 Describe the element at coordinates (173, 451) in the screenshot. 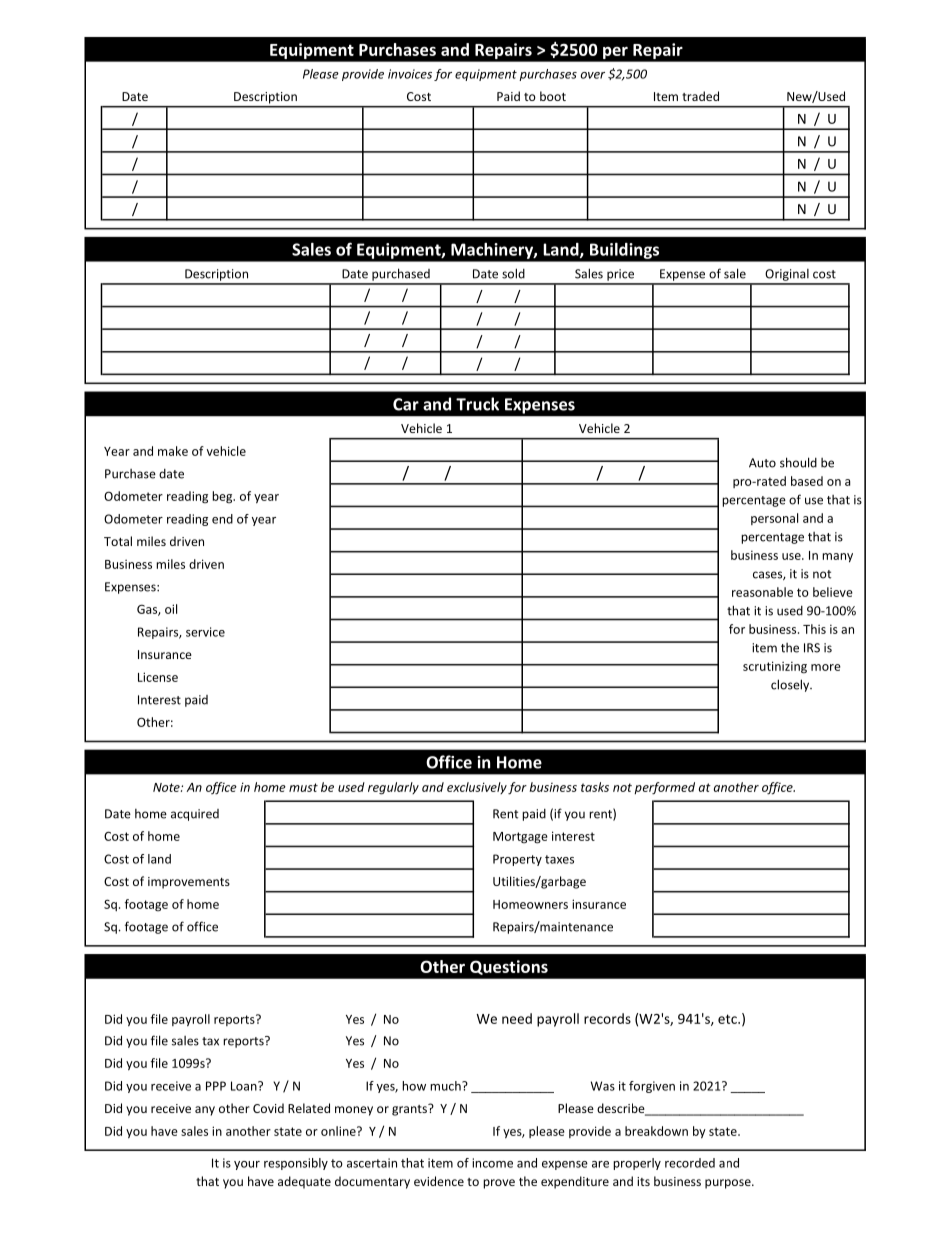

I see `make` at that location.
